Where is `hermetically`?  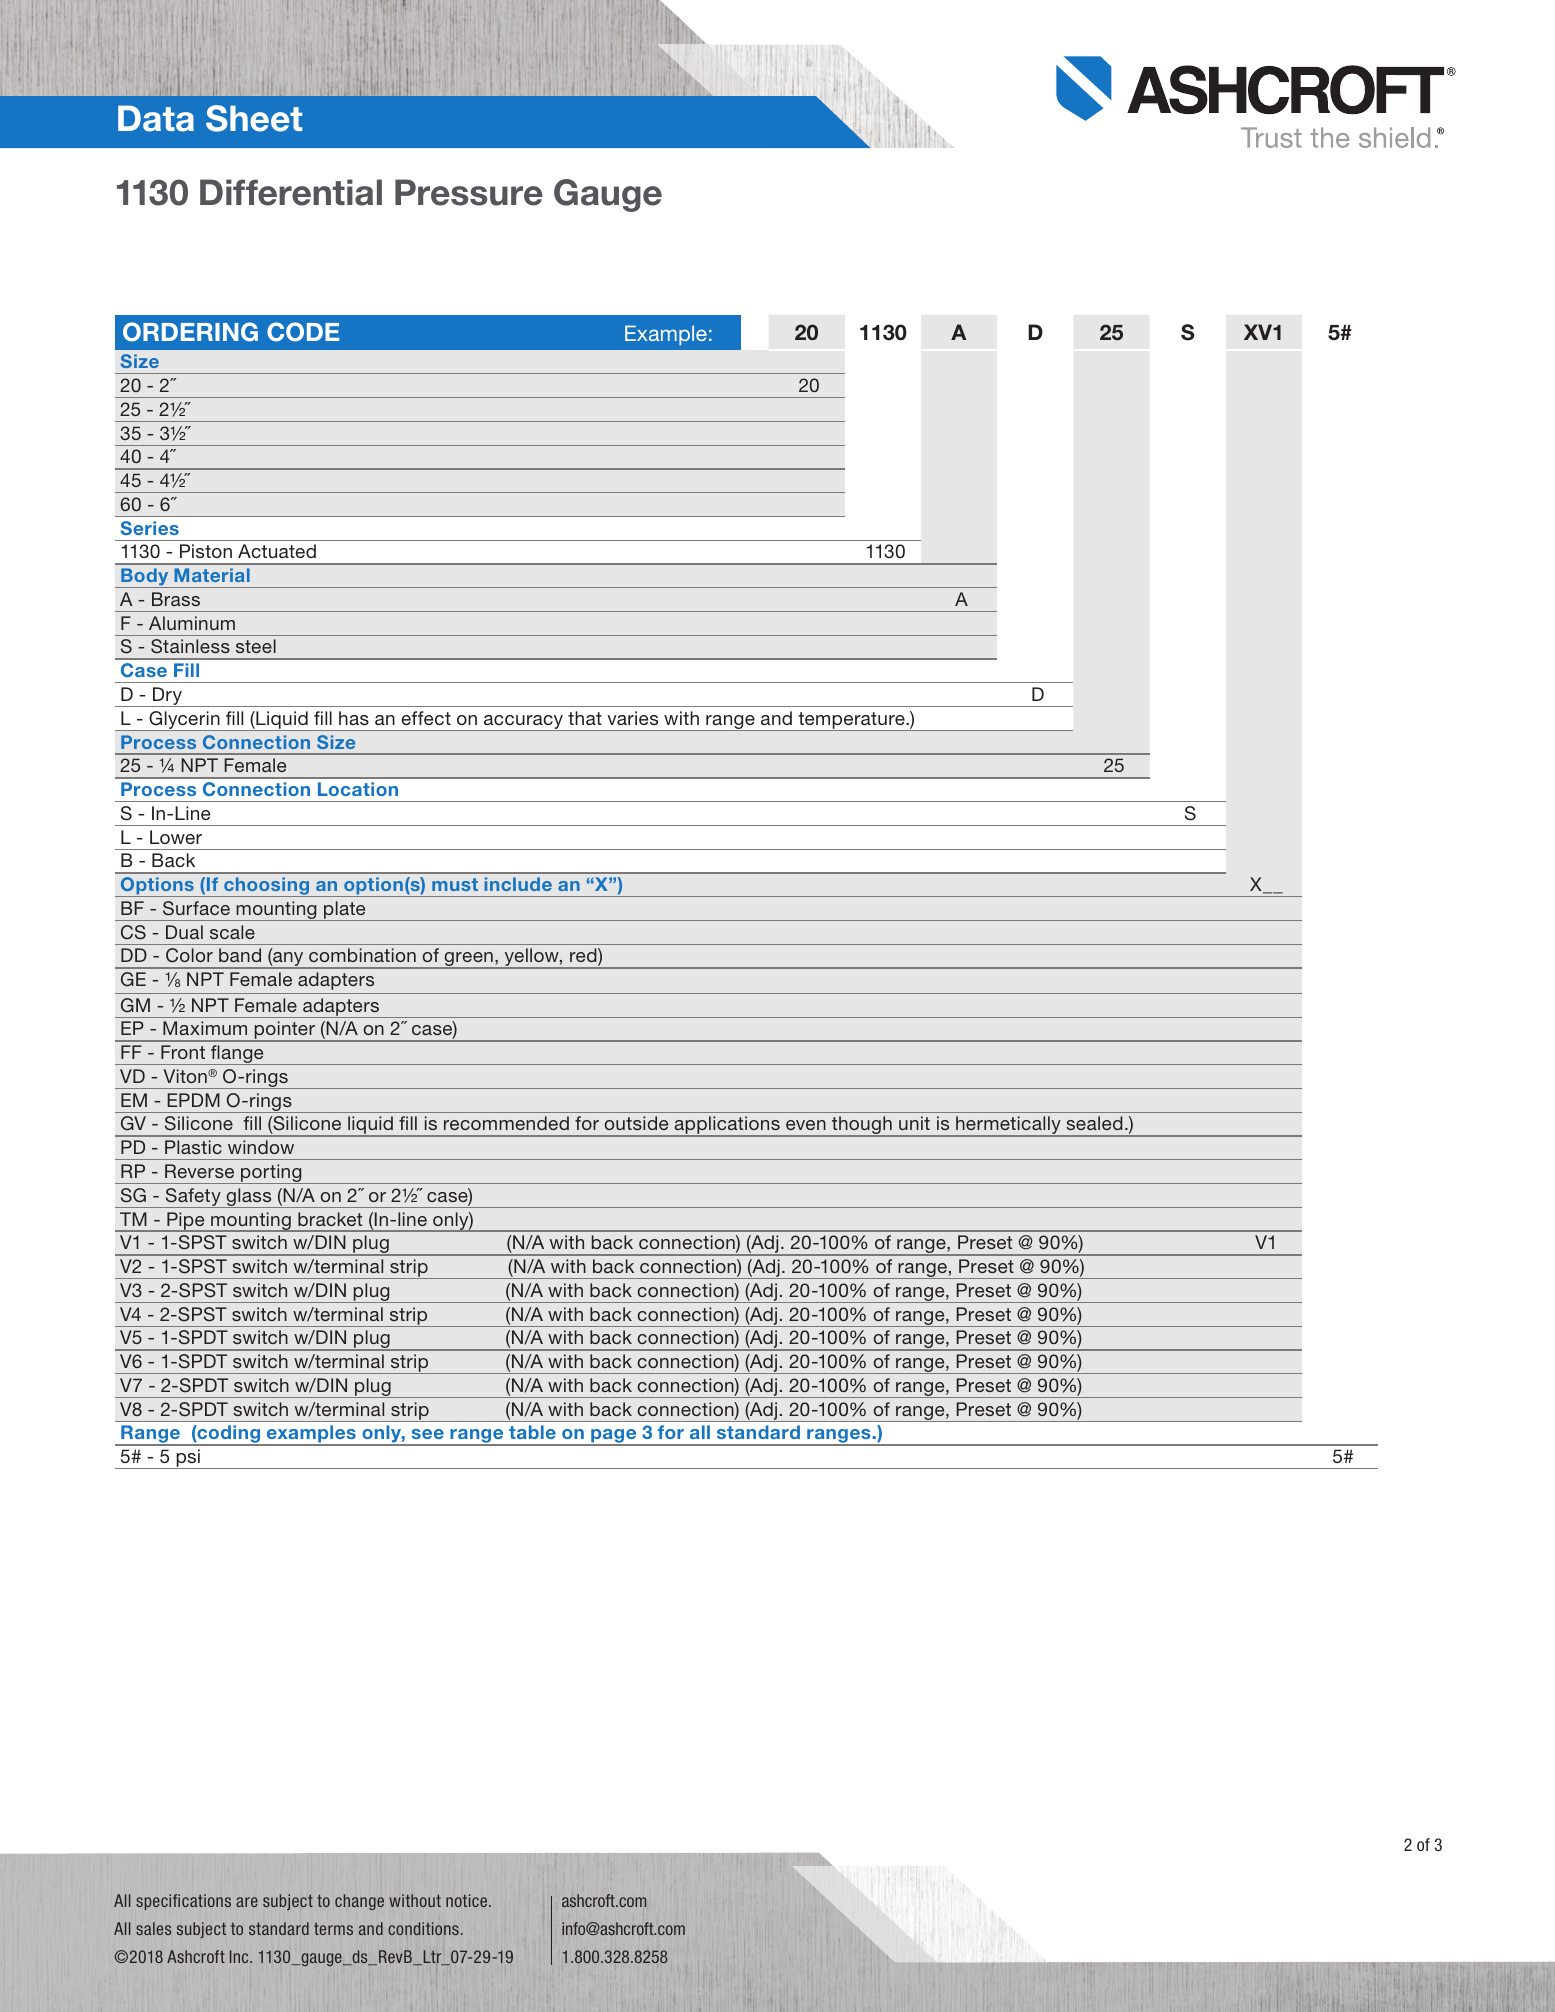 hermetically is located at coordinates (1008, 1126).
